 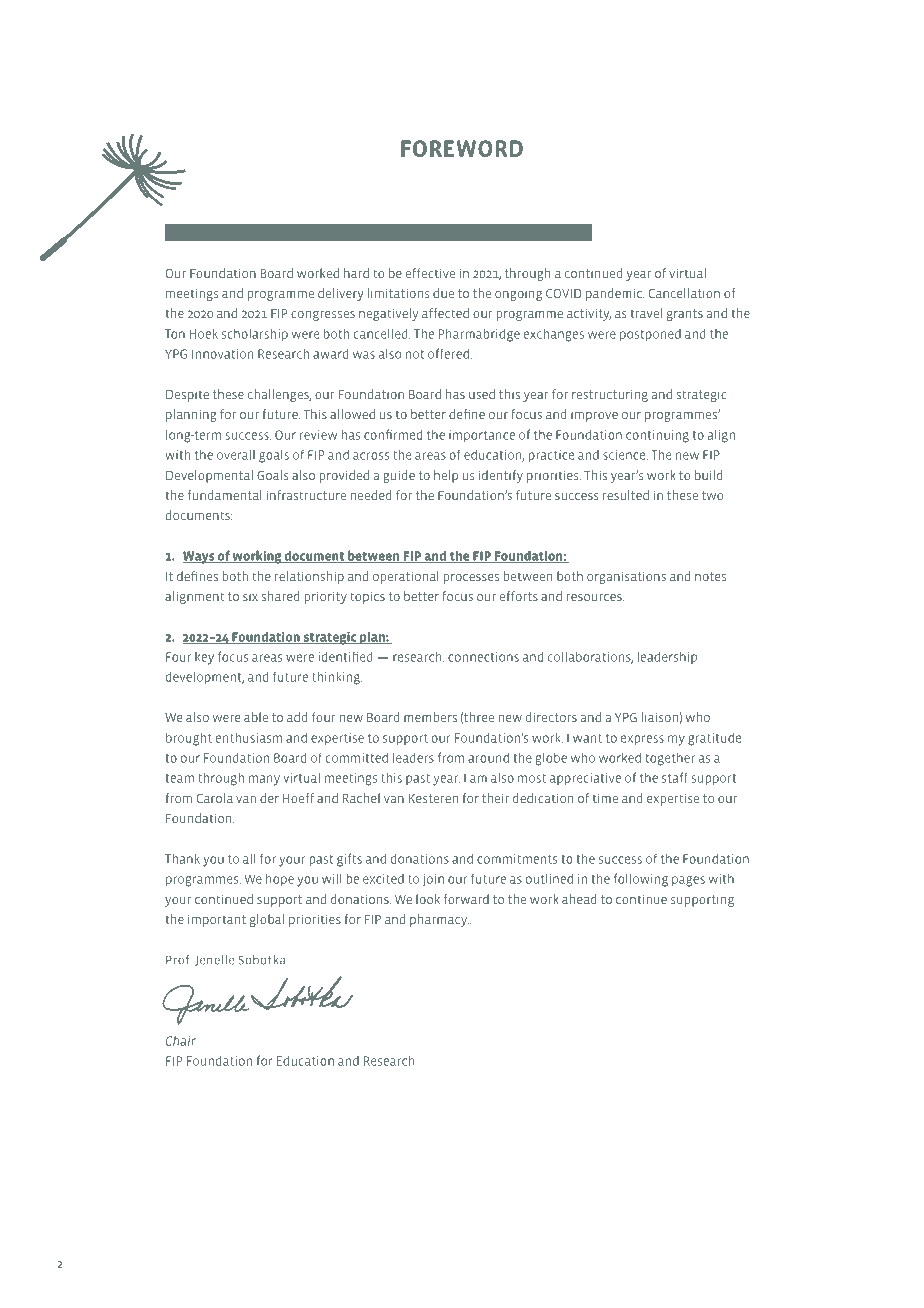 What do you see at coordinates (684, 293) in the image?
I see `Cancellation` at bounding box center [684, 293].
